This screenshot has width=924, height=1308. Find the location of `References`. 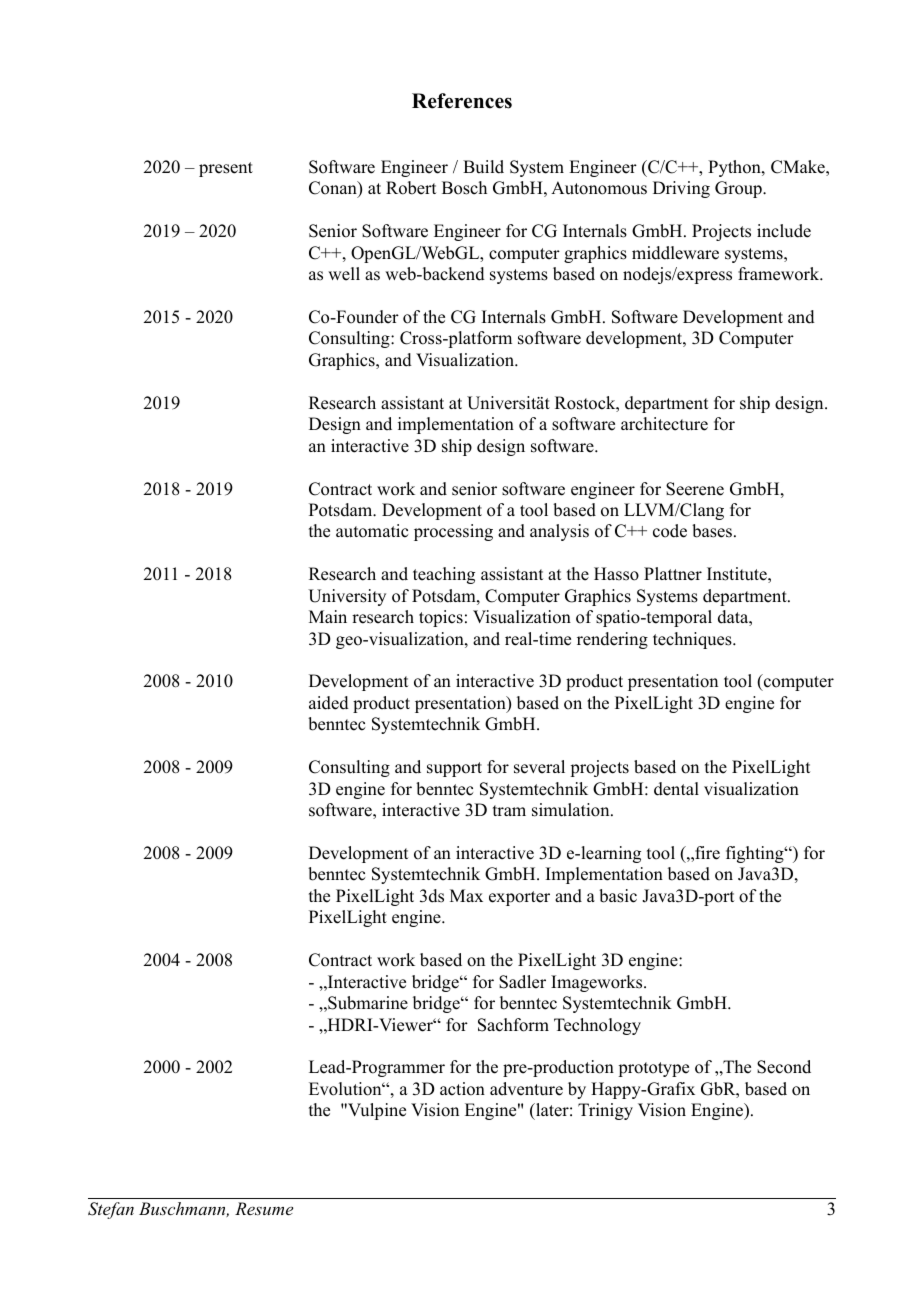

References is located at coordinates (462, 101).
